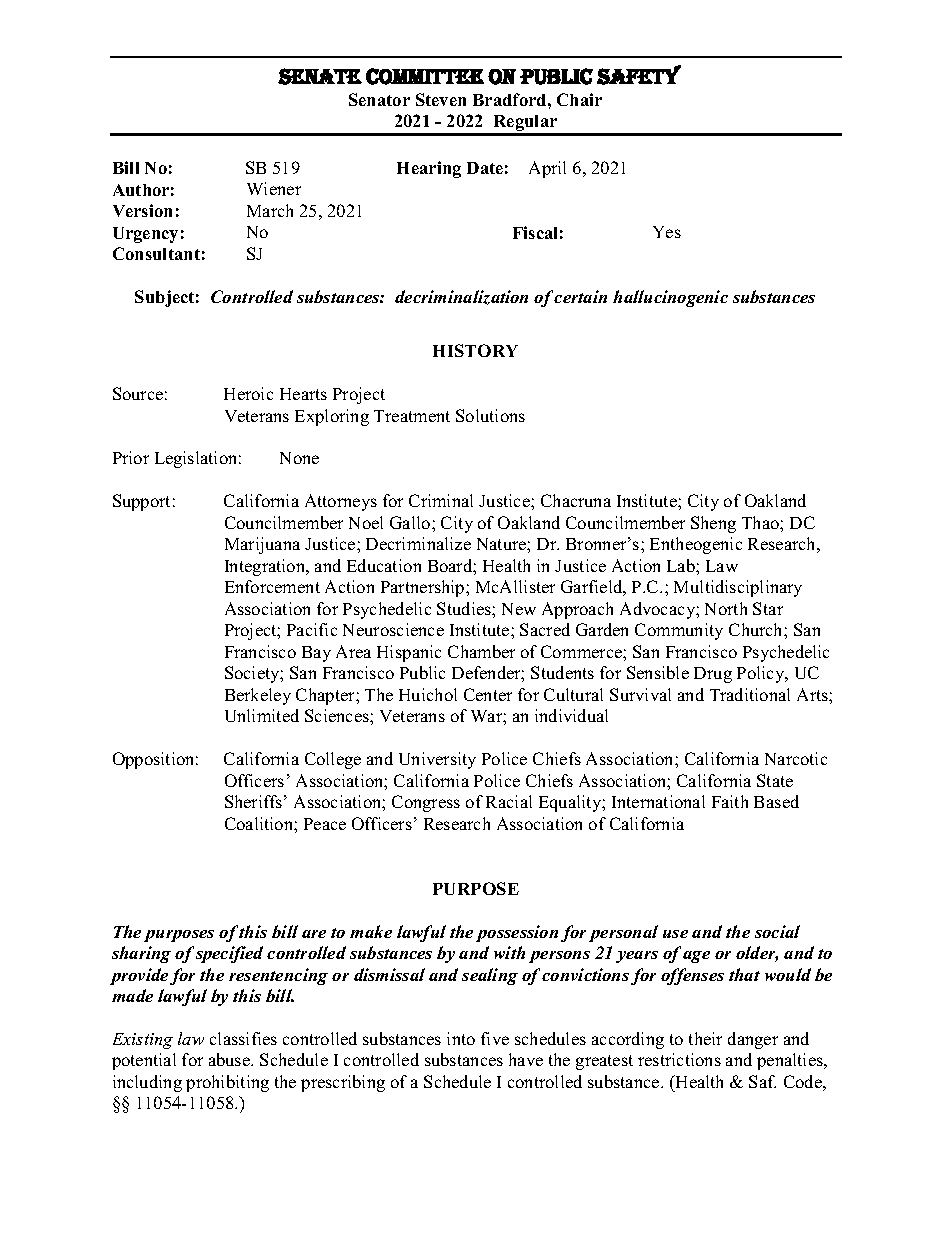 The width and height of the document is (952, 1233). I want to click on hallucinogenic, so click(670, 298).
